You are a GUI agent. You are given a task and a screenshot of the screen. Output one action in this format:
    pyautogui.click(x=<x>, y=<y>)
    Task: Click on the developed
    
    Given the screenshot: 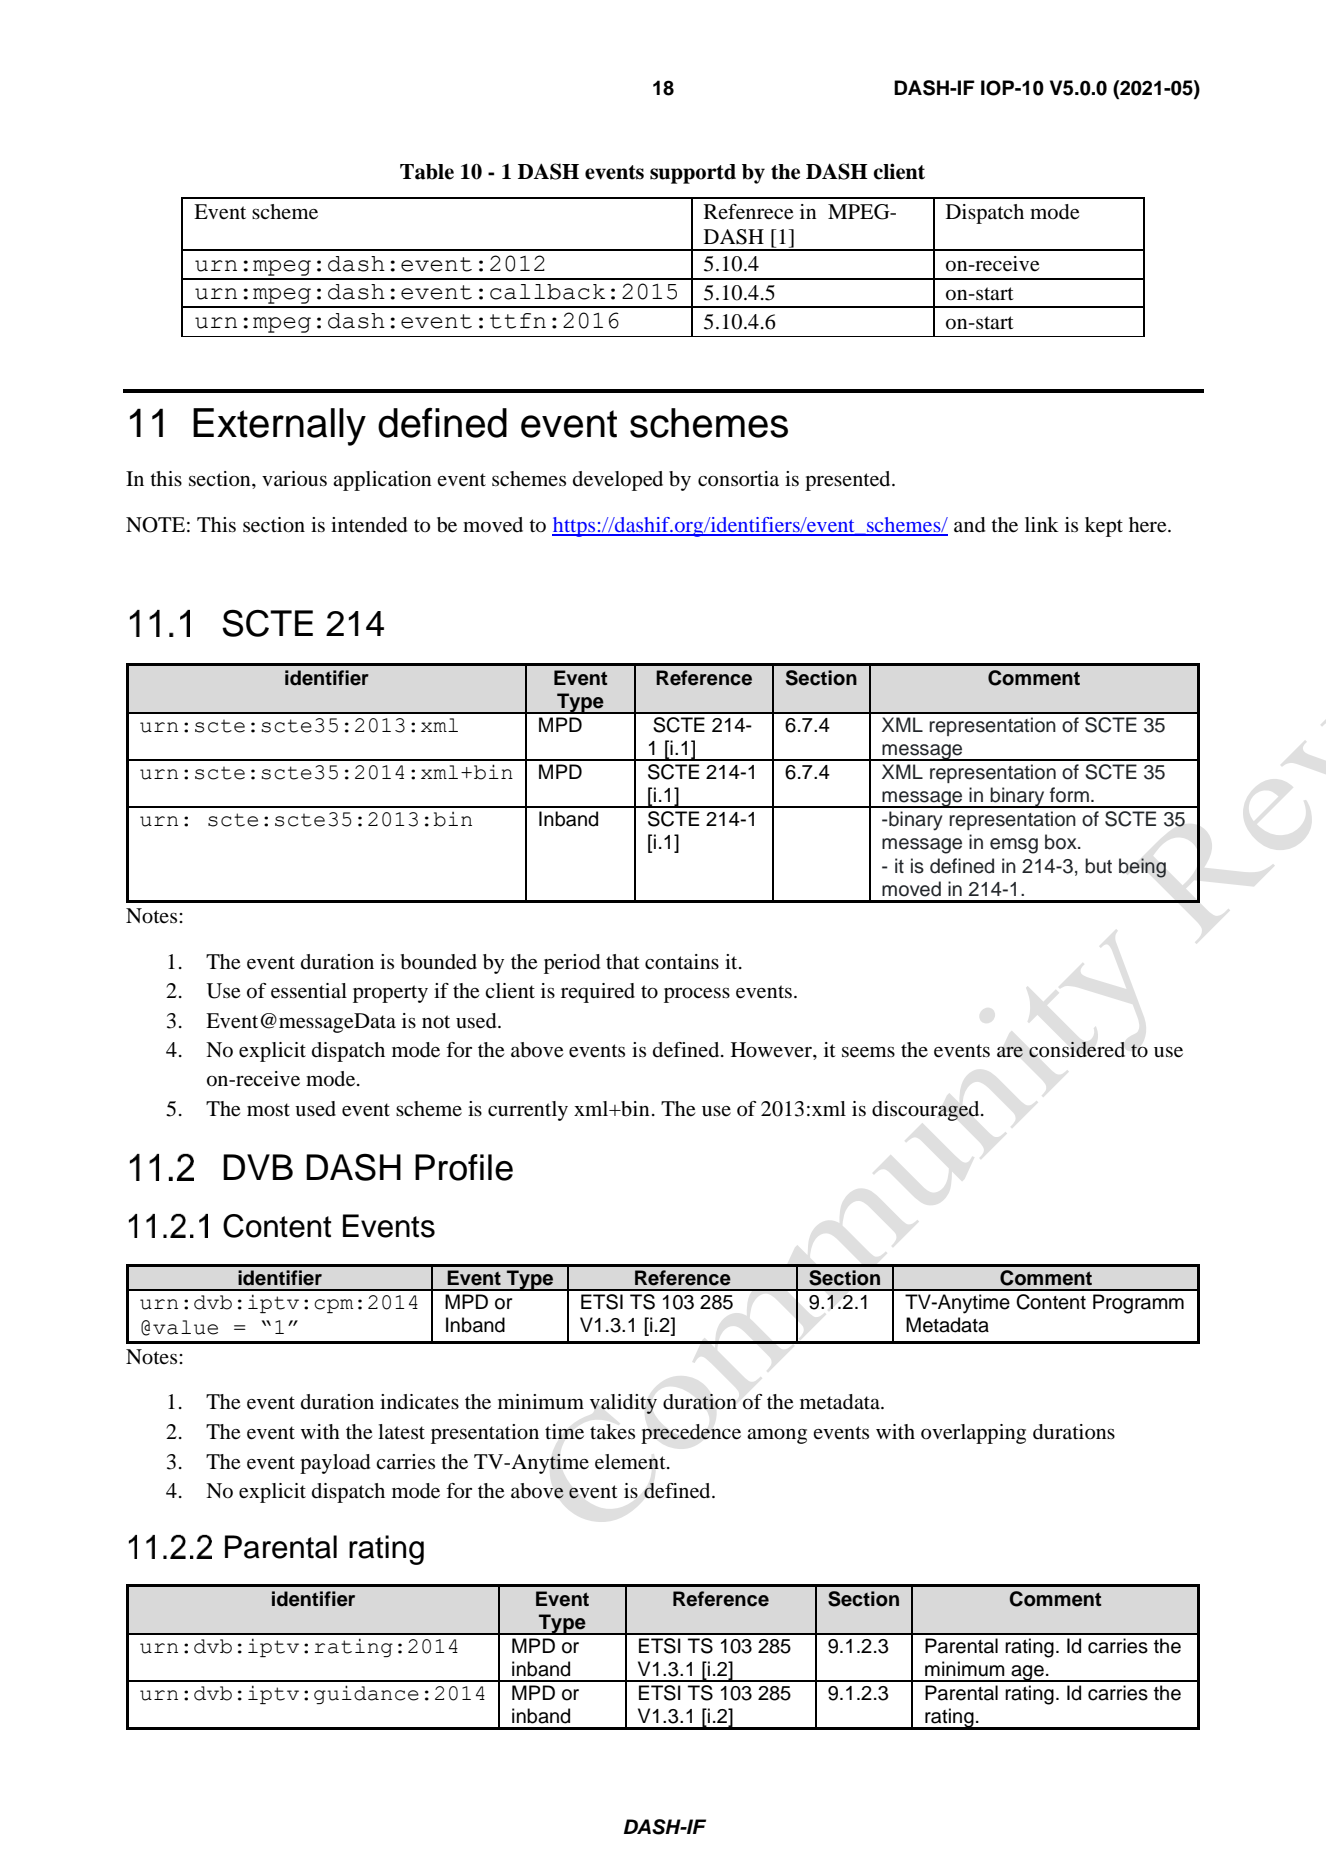 What is the action you would take?
    pyautogui.click(x=618, y=481)
